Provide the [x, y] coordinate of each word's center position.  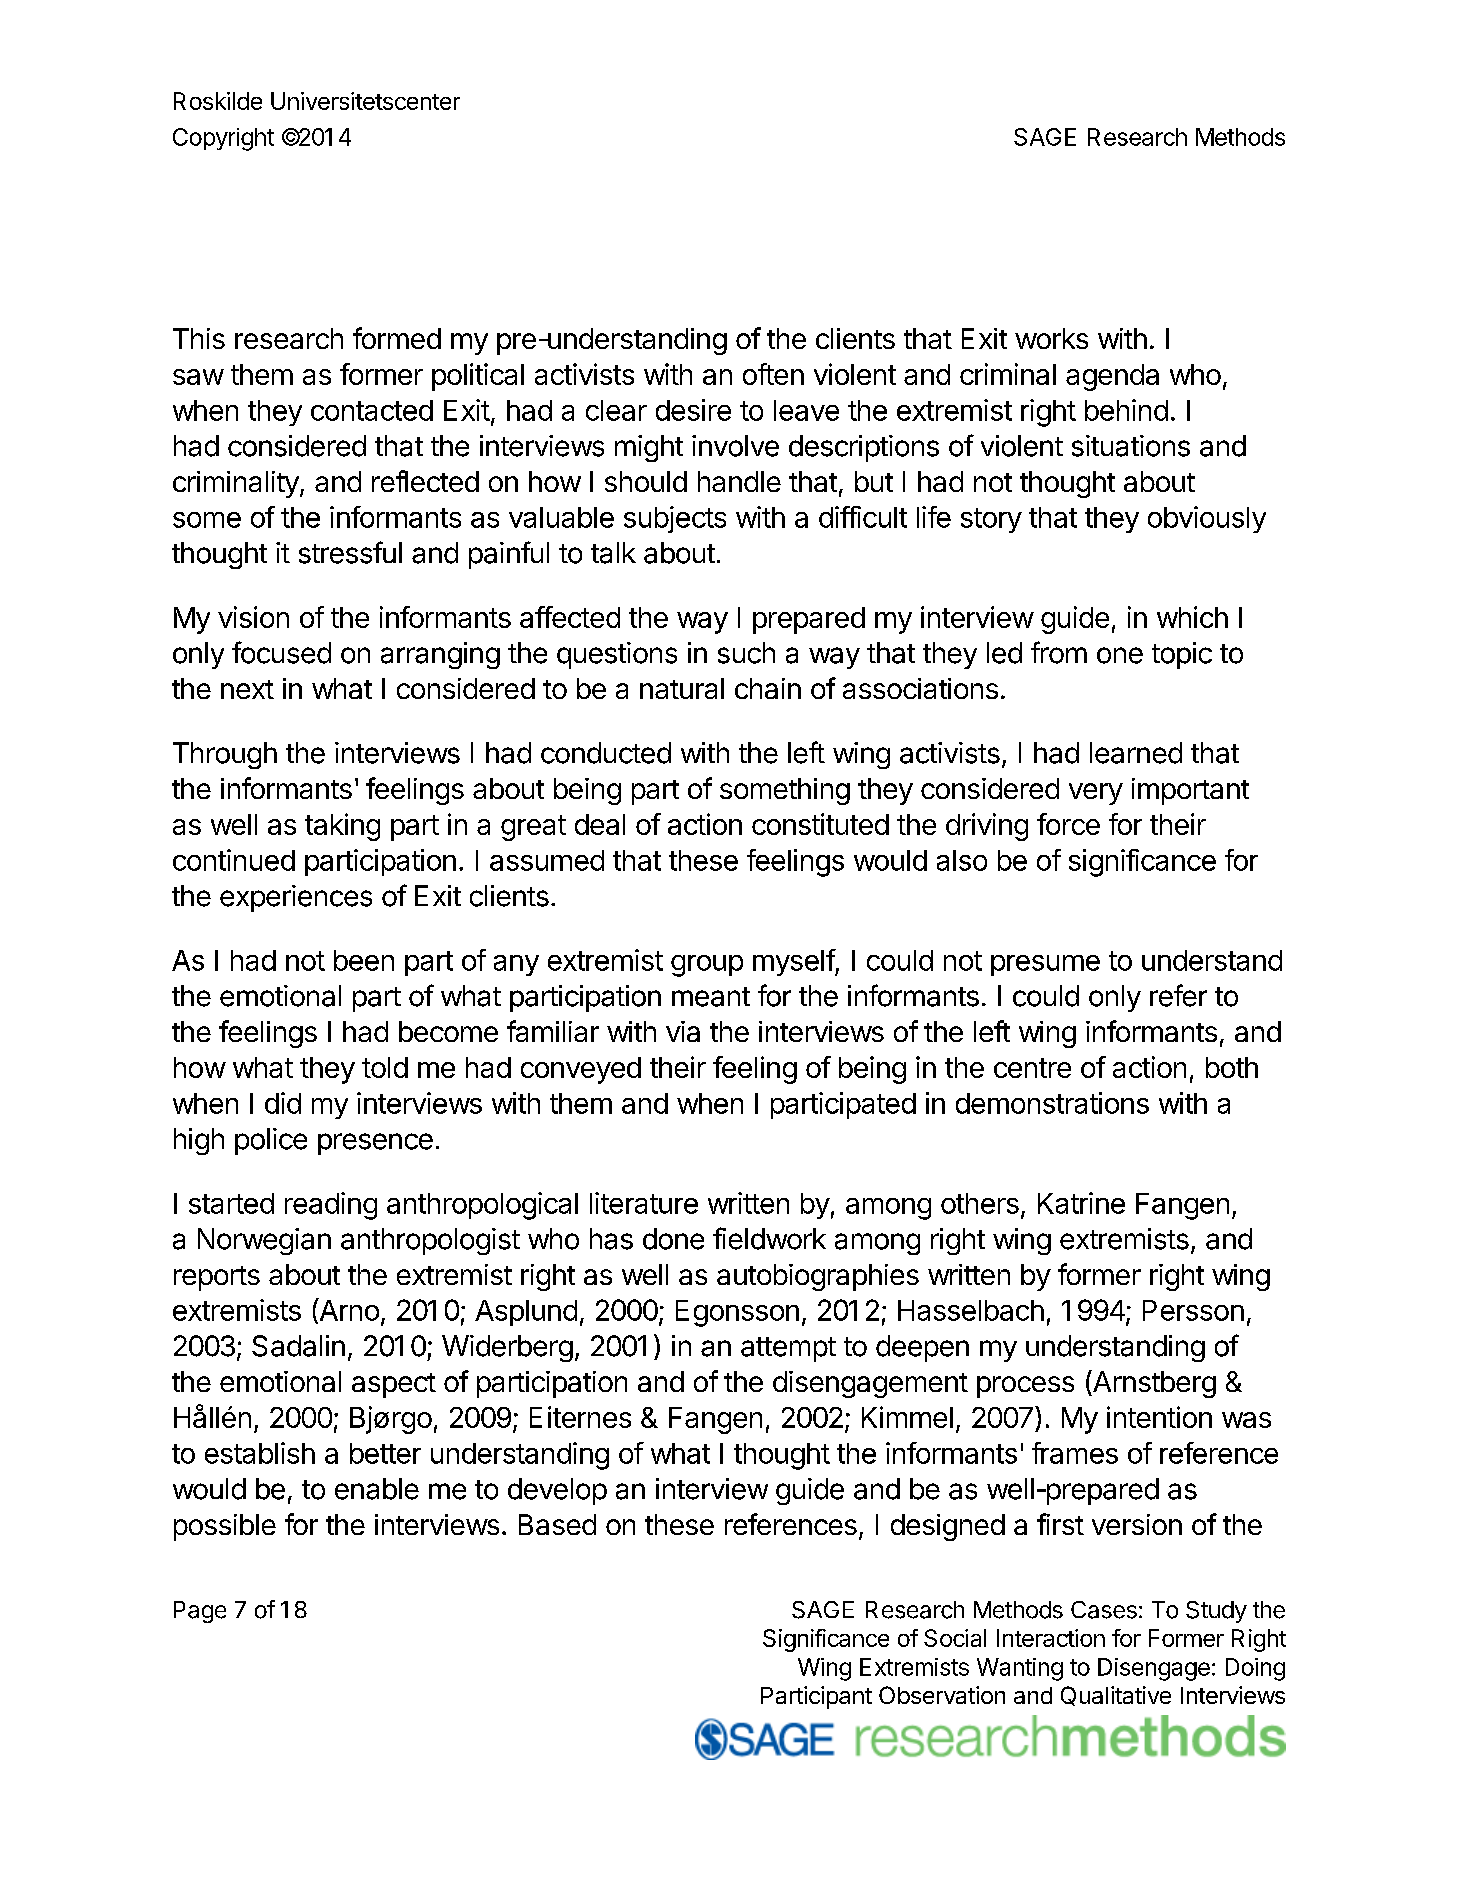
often [773, 374]
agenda [1112, 377]
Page [200, 1612]
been [364, 960]
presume [1045, 965]
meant [711, 997]
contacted [372, 410]
